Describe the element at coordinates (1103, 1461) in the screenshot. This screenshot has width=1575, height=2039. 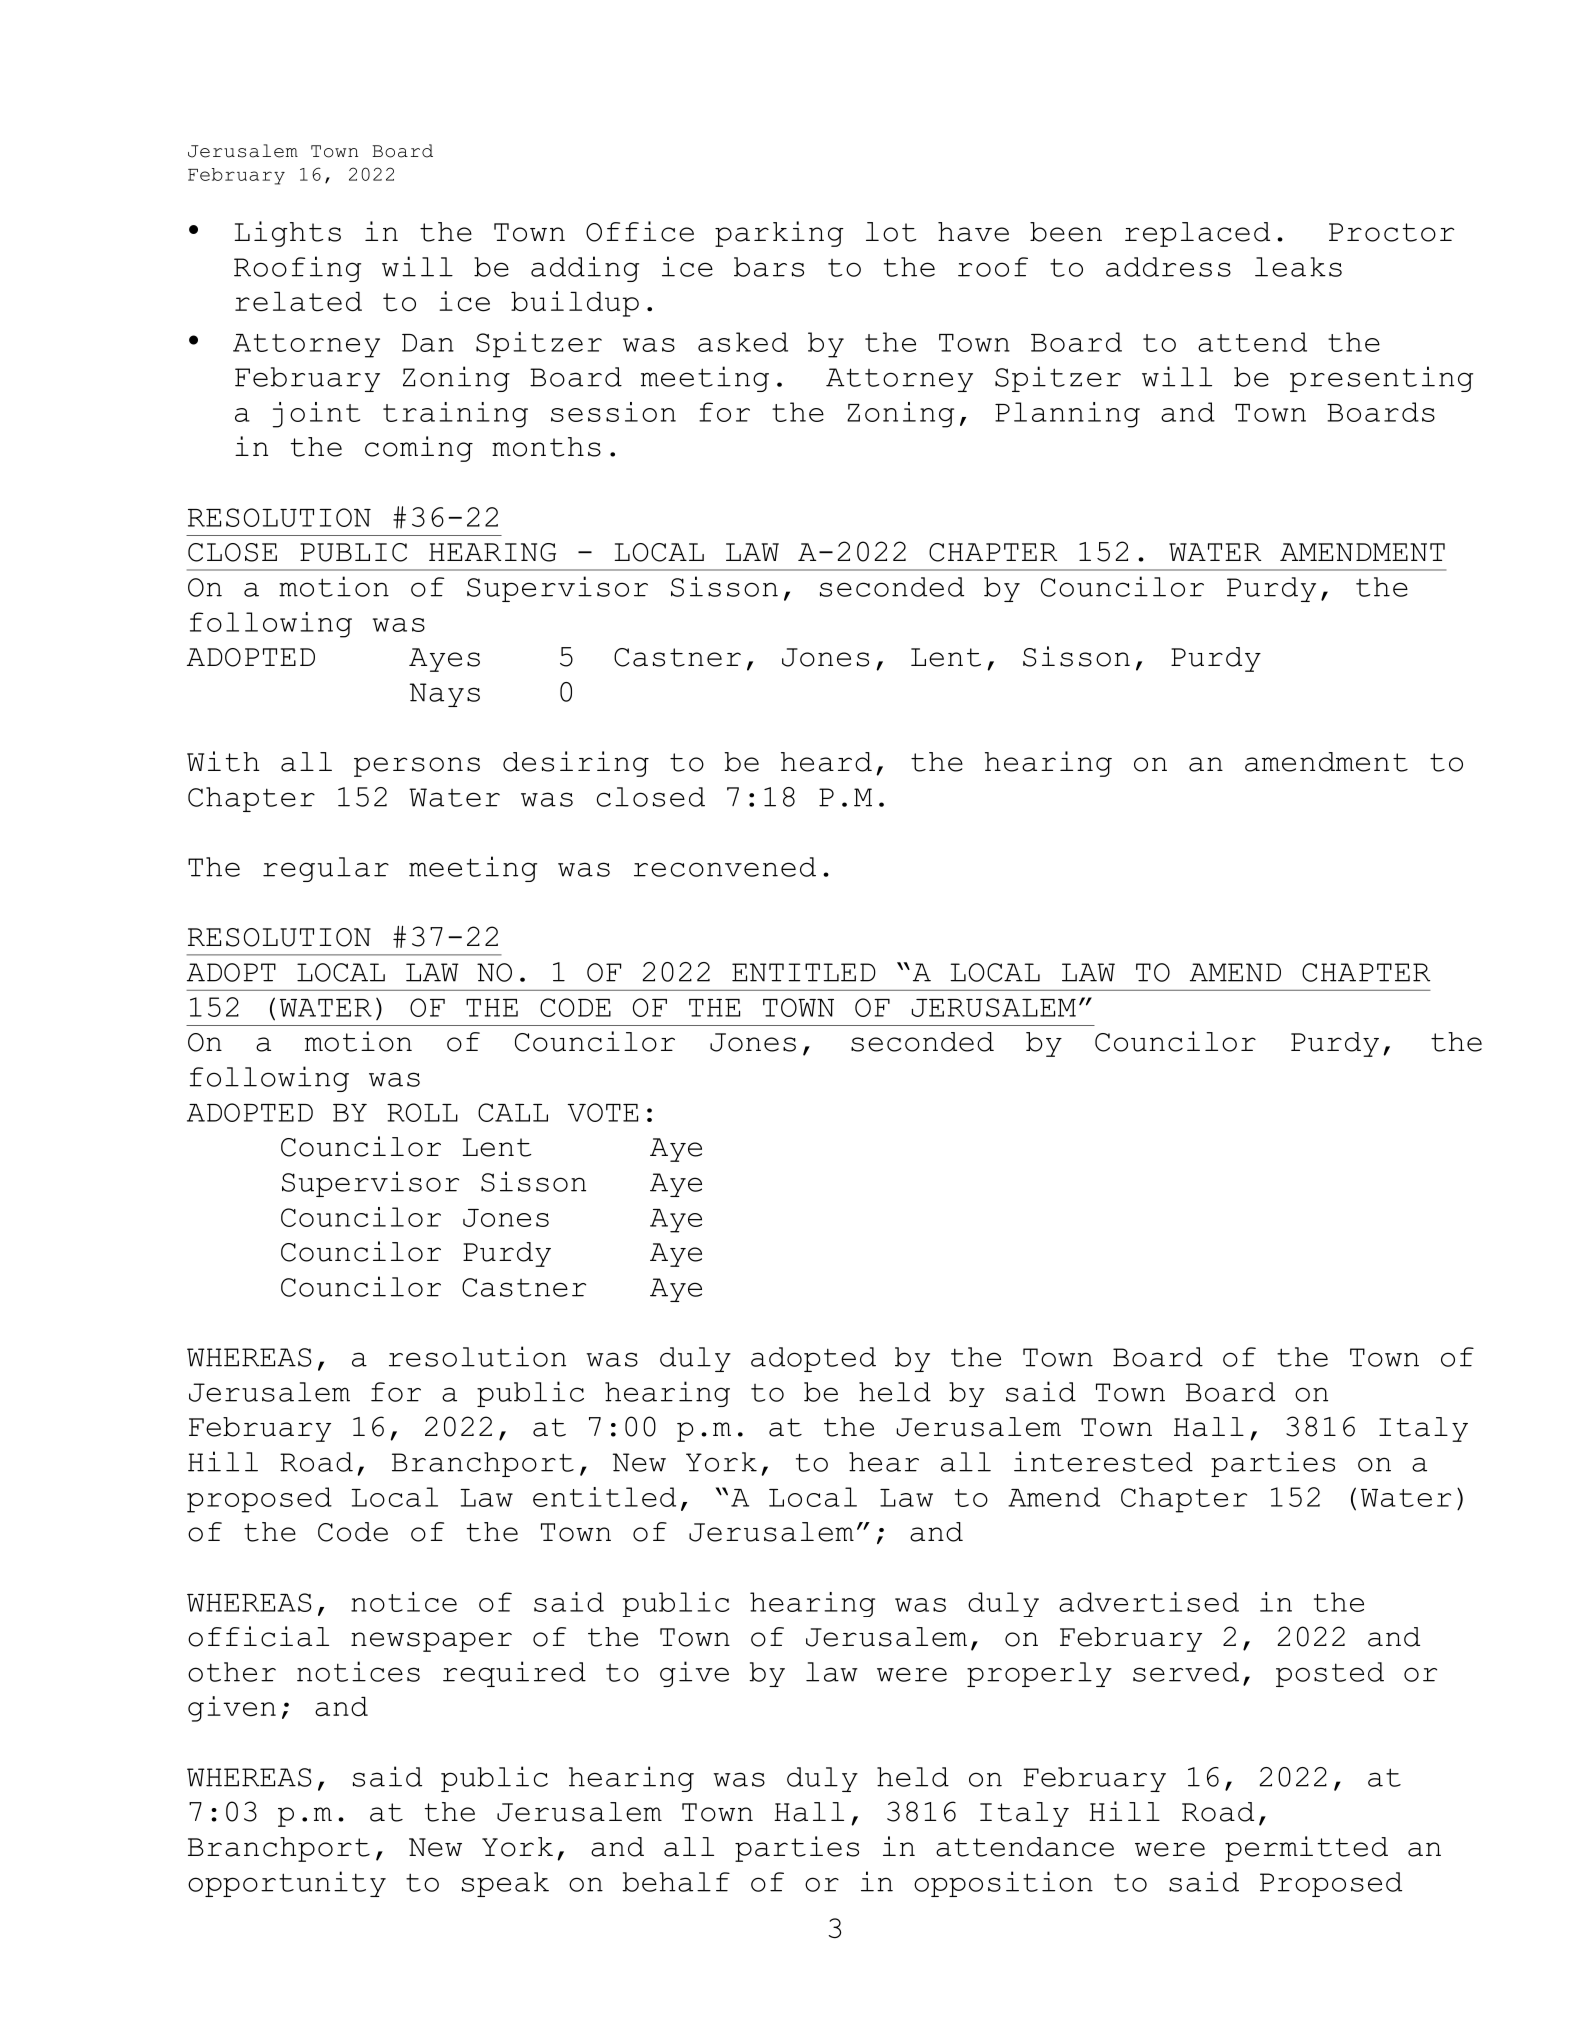
I see `interested` at that location.
